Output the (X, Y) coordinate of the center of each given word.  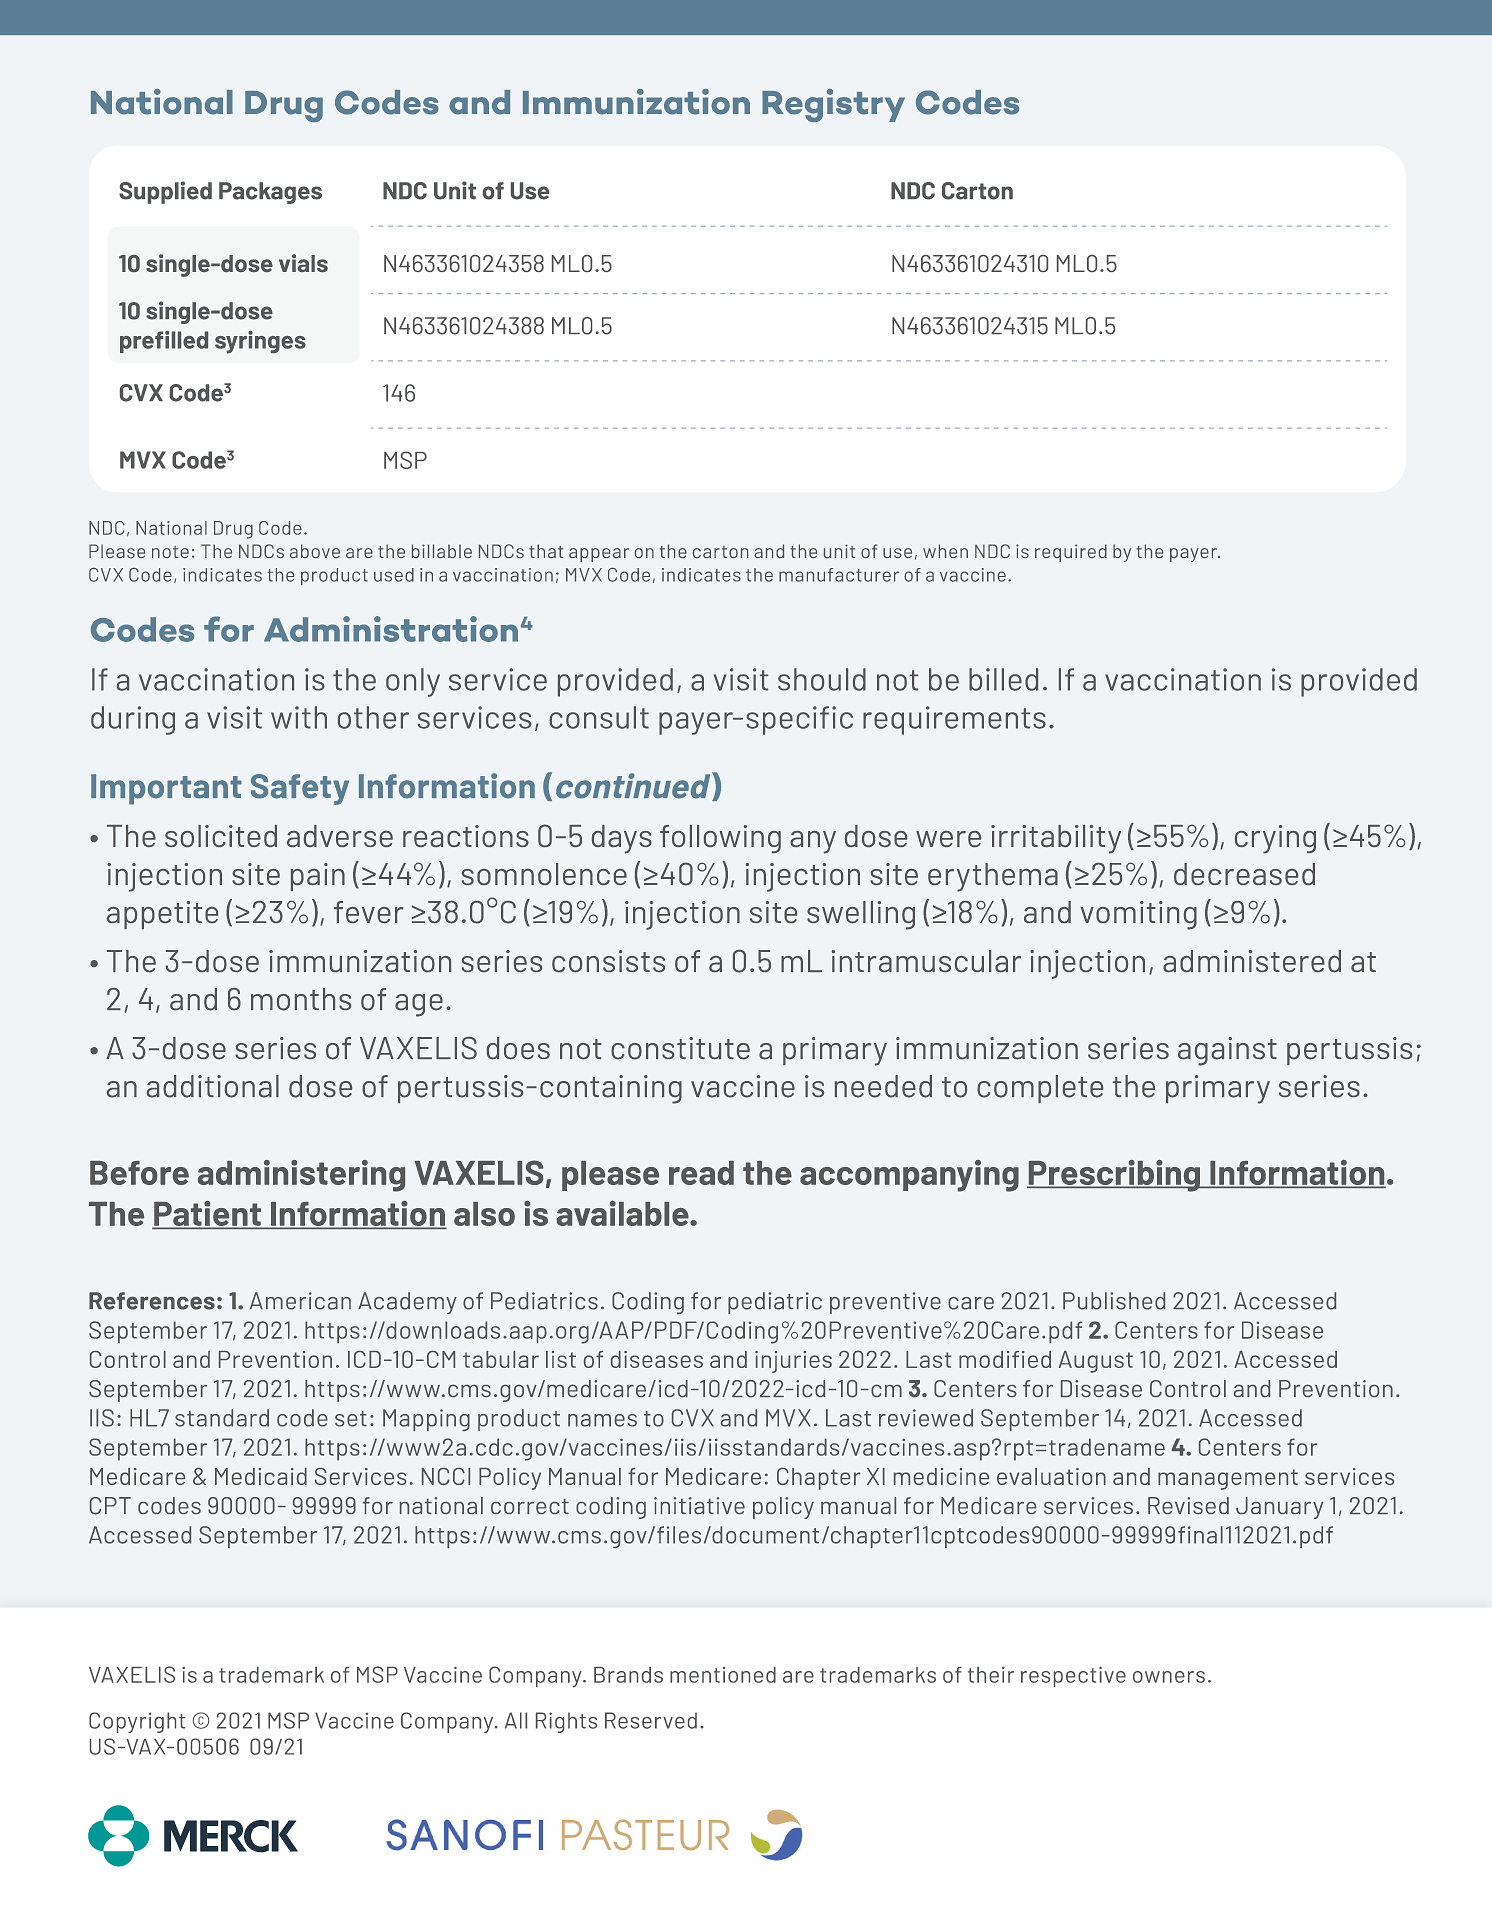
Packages (270, 193)
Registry (833, 105)
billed (1003, 679)
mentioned (723, 1675)
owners (1169, 1677)
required (1071, 553)
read (701, 1173)
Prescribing (1114, 1176)
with (299, 717)
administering (301, 1176)
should (822, 679)
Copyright (137, 1722)
